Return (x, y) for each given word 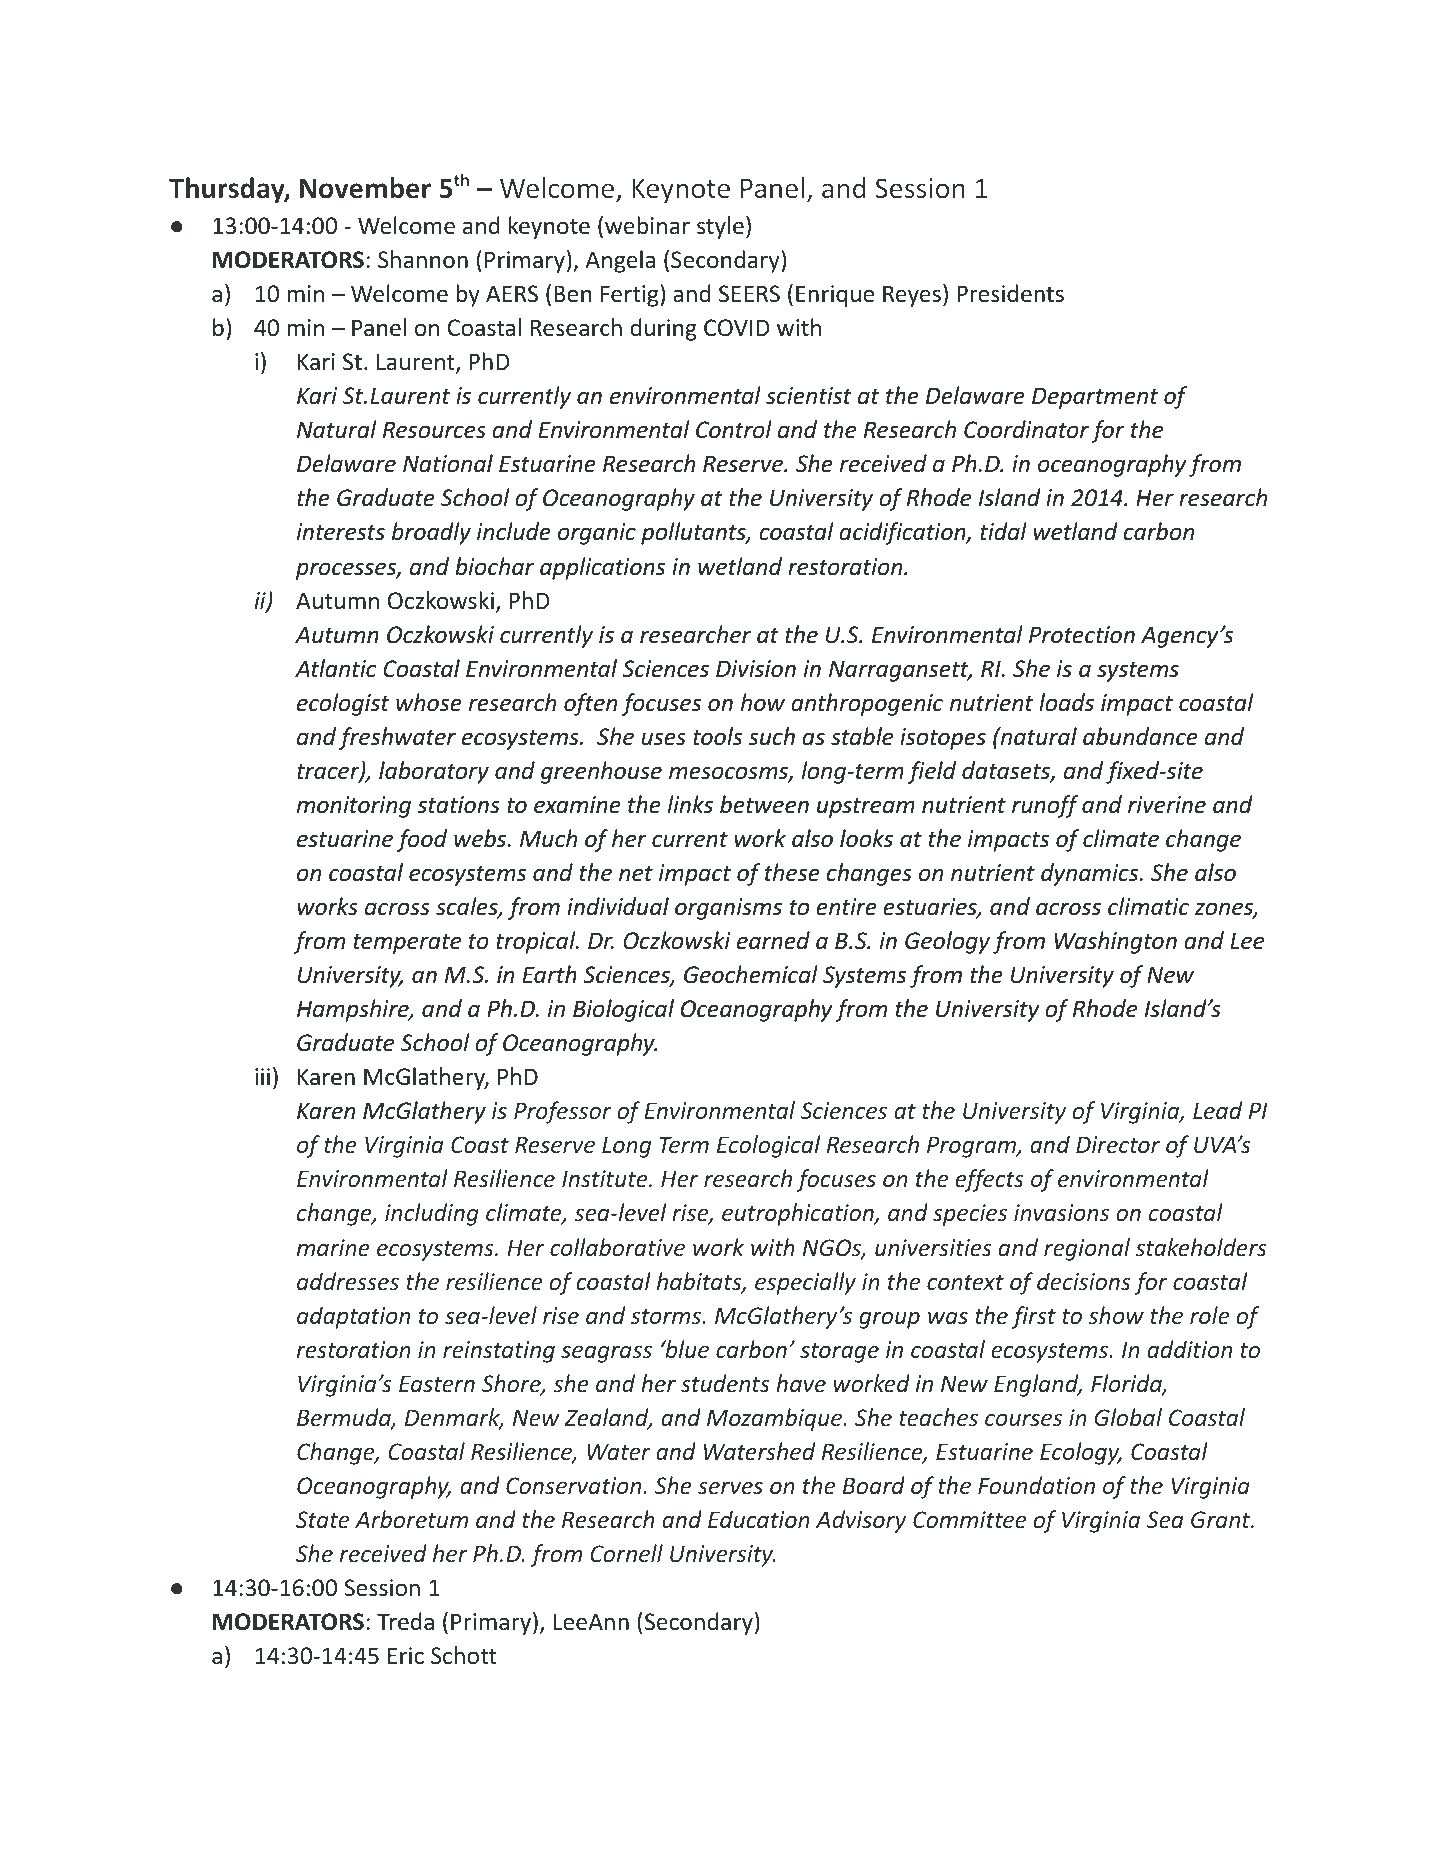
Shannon (423, 259)
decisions (1084, 1281)
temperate (407, 944)
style (720, 227)
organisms (728, 909)
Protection (1082, 635)
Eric (406, 1655)
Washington (1116, 942)
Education (759, 1519)
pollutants (694, 533)
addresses (348, 1281)
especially (805, 1283)
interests (341, 532)
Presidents (1010, 293)
